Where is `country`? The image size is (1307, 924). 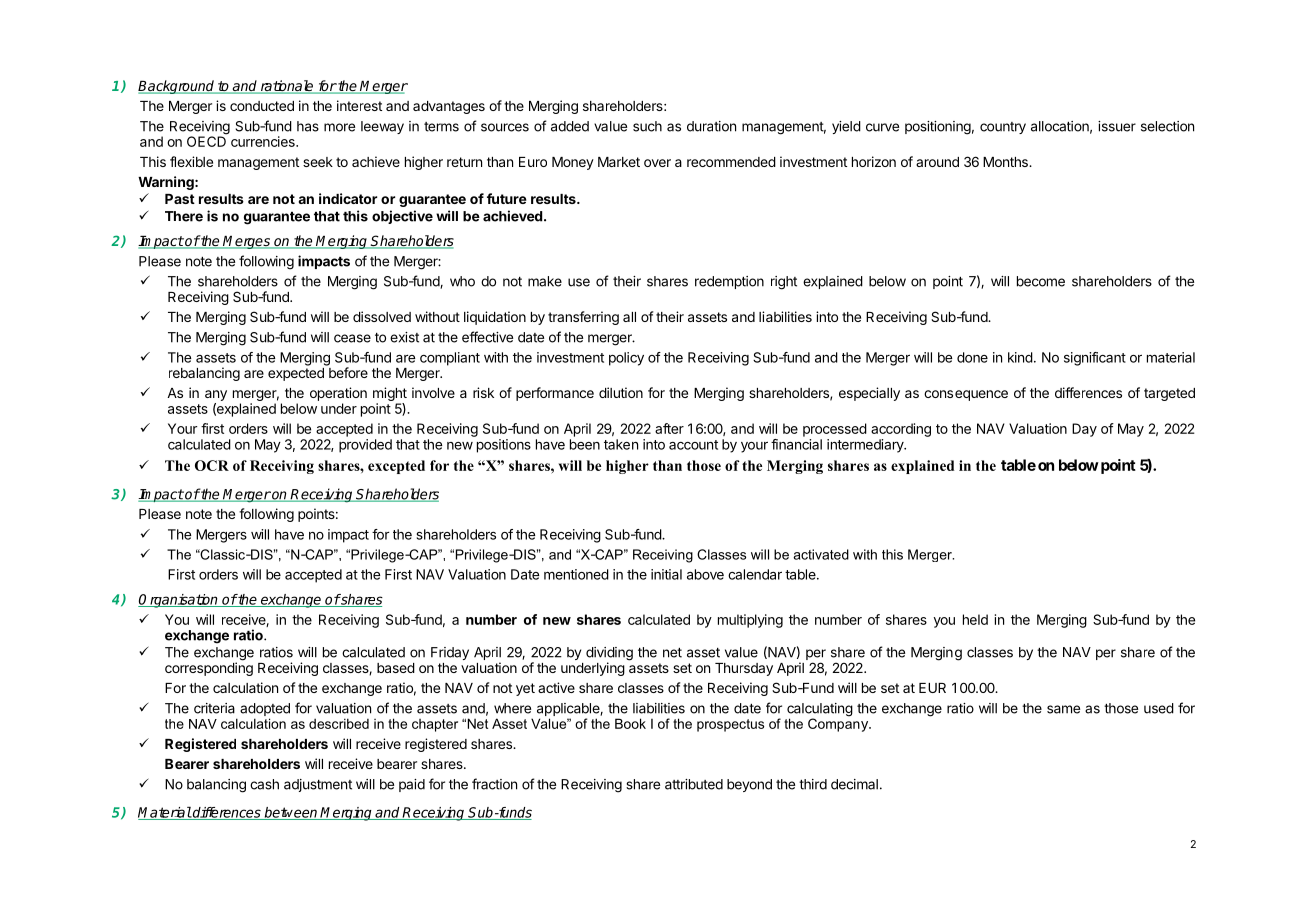
country is located at coordinates (1003, 128).
